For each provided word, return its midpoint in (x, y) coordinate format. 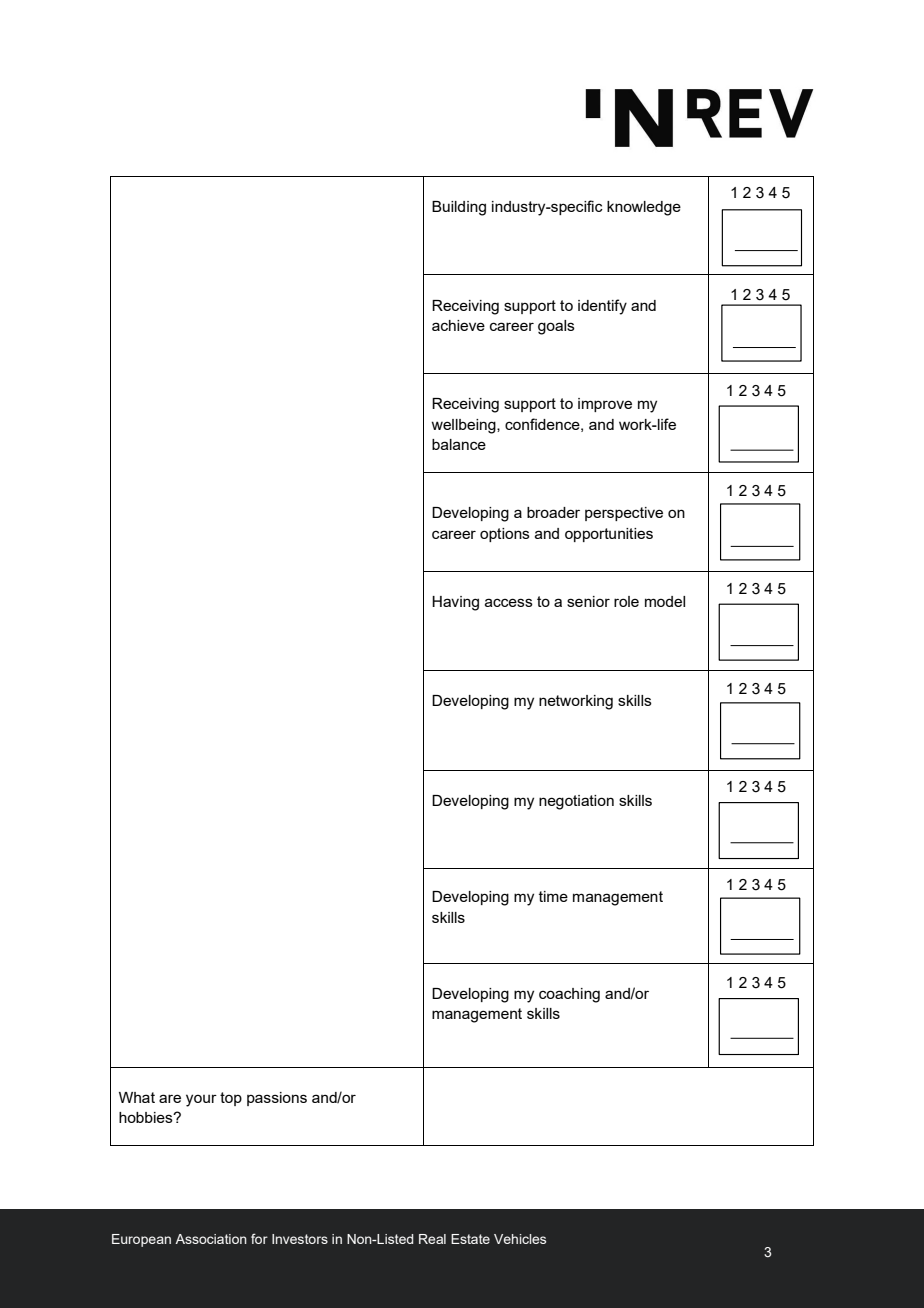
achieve (458, 325)
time (553, 896)
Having (455, 603)
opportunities (609, 535)
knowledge (644, 208)
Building (459, 208)
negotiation (576, 802)
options (505, 535)
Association (211, 1239)
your (201, 1100)
